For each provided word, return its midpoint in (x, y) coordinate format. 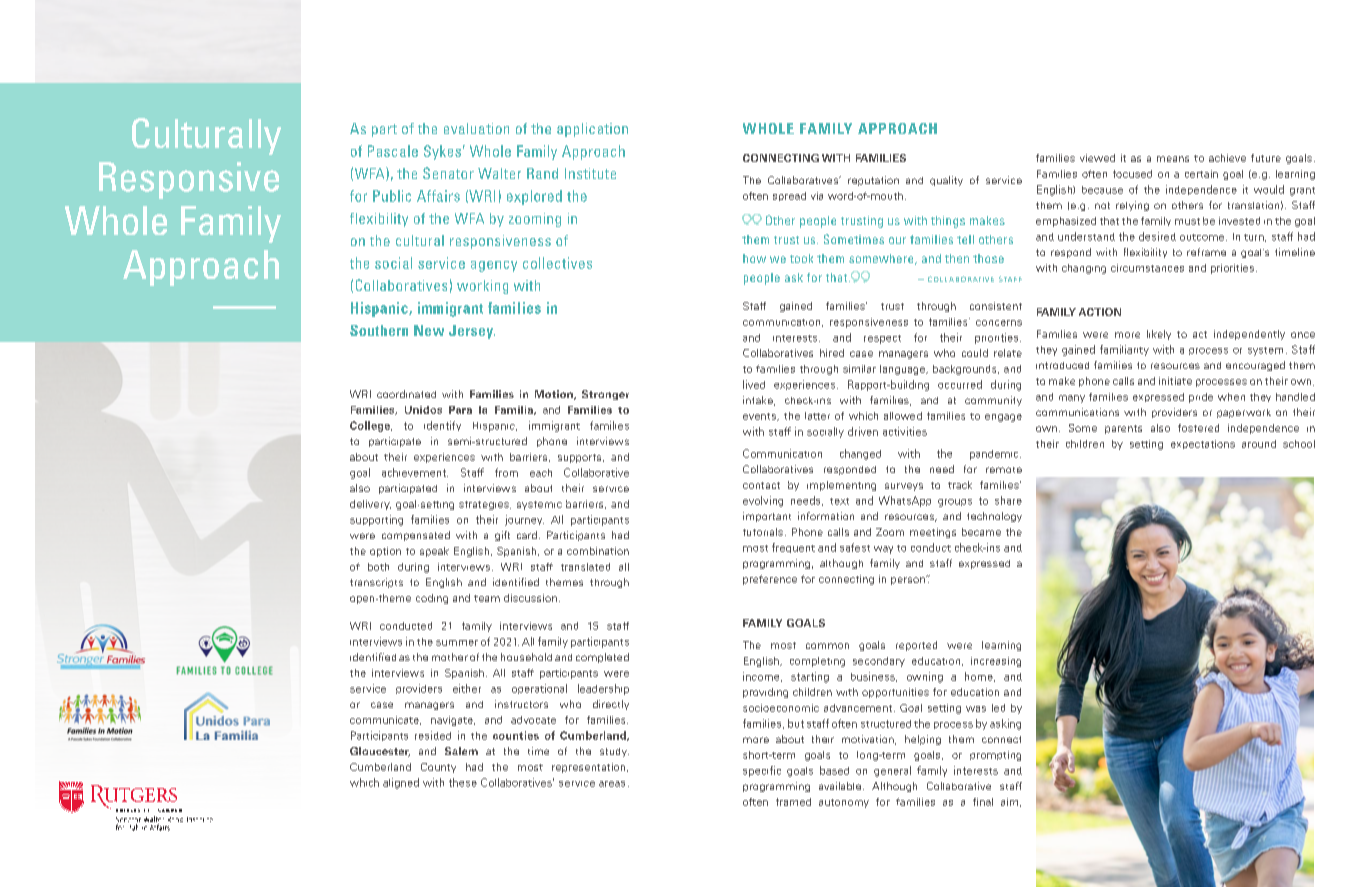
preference (770, 580)
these (463, 782)
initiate (1175, 381)
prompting (995, 756)
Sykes (442, 152)
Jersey (472, 332)
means (1173, 159)
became (981, 532)
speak (434, 552)
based (834, 770)
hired (832, 353)
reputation (873, 181)
